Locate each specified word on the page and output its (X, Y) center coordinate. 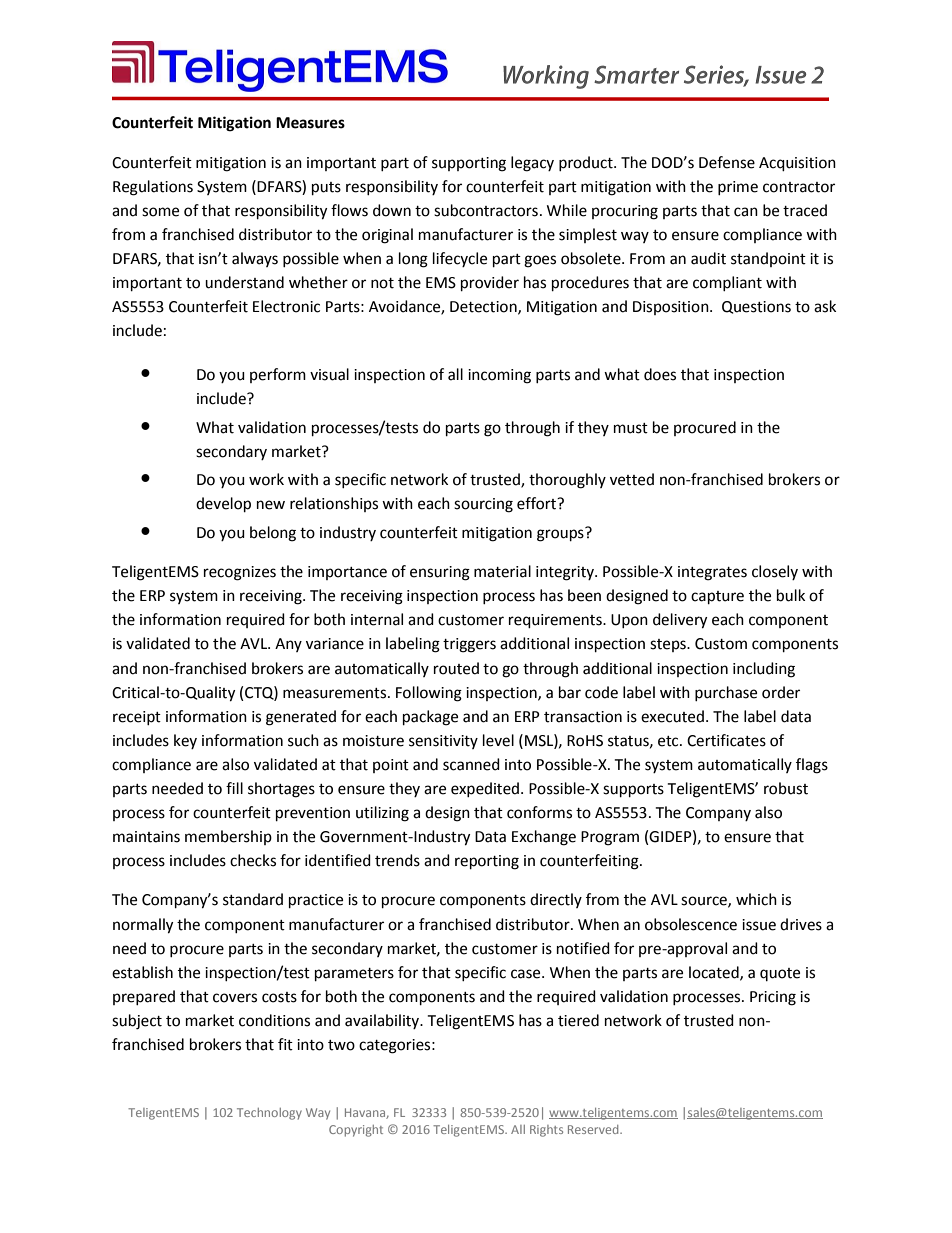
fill (234, 788)
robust (786, 788)
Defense (727, 162)
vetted (632, 479)
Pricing (773, 998)
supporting (469, 164)
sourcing (483, 505)
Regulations (153, 188)
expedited (485, 789)
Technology (269, 1114)
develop (223, 505)
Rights (546, 1131)
